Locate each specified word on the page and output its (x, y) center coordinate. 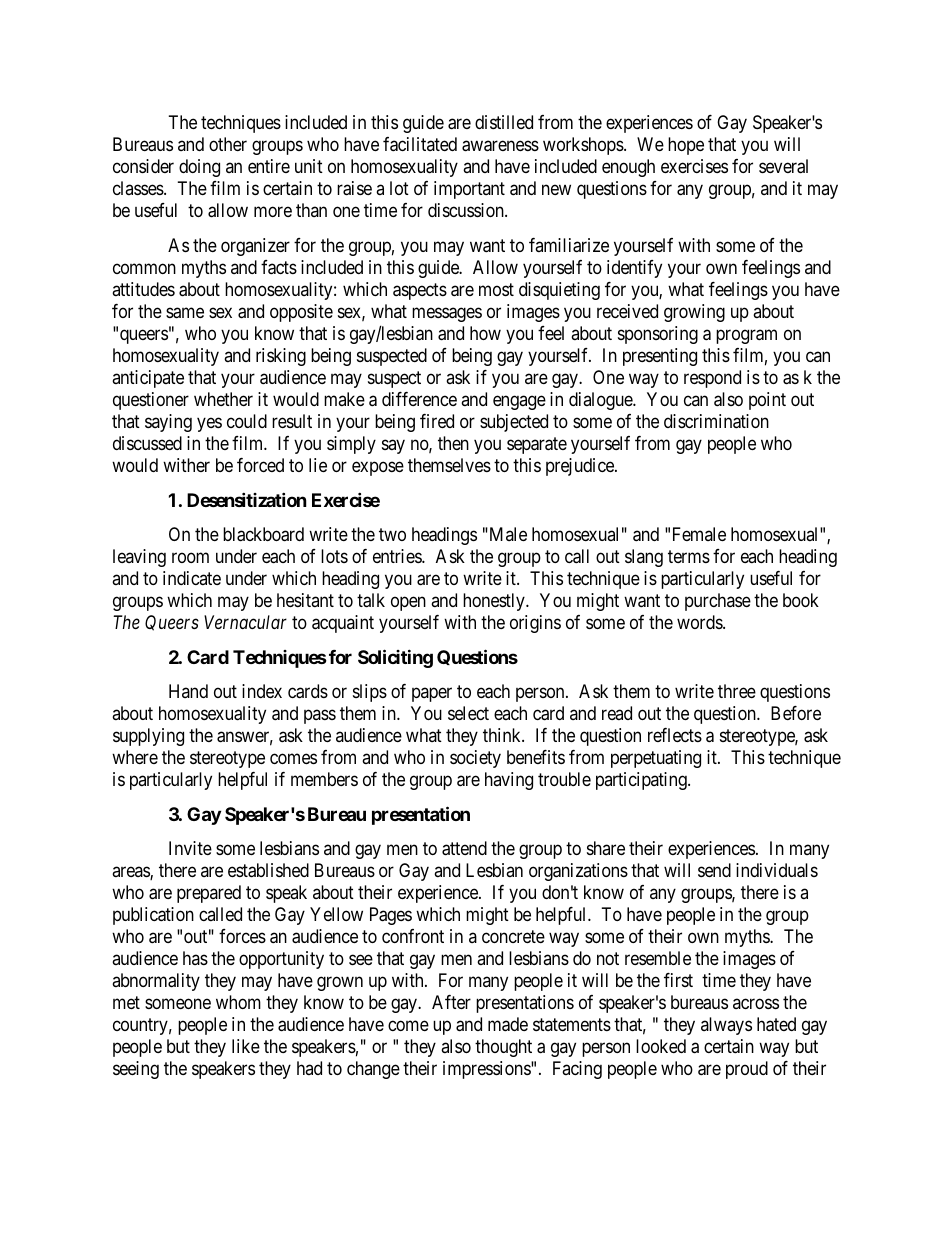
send (714, 870)
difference (419, 399)
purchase (718, 602)
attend (464, 848)
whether (223, 399)
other (228, 144)
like (246, 1046)
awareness (500, 146)
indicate (192, 578)
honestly (495, 602)
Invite (190, 848)
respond (712, 379)
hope (686, 146)
